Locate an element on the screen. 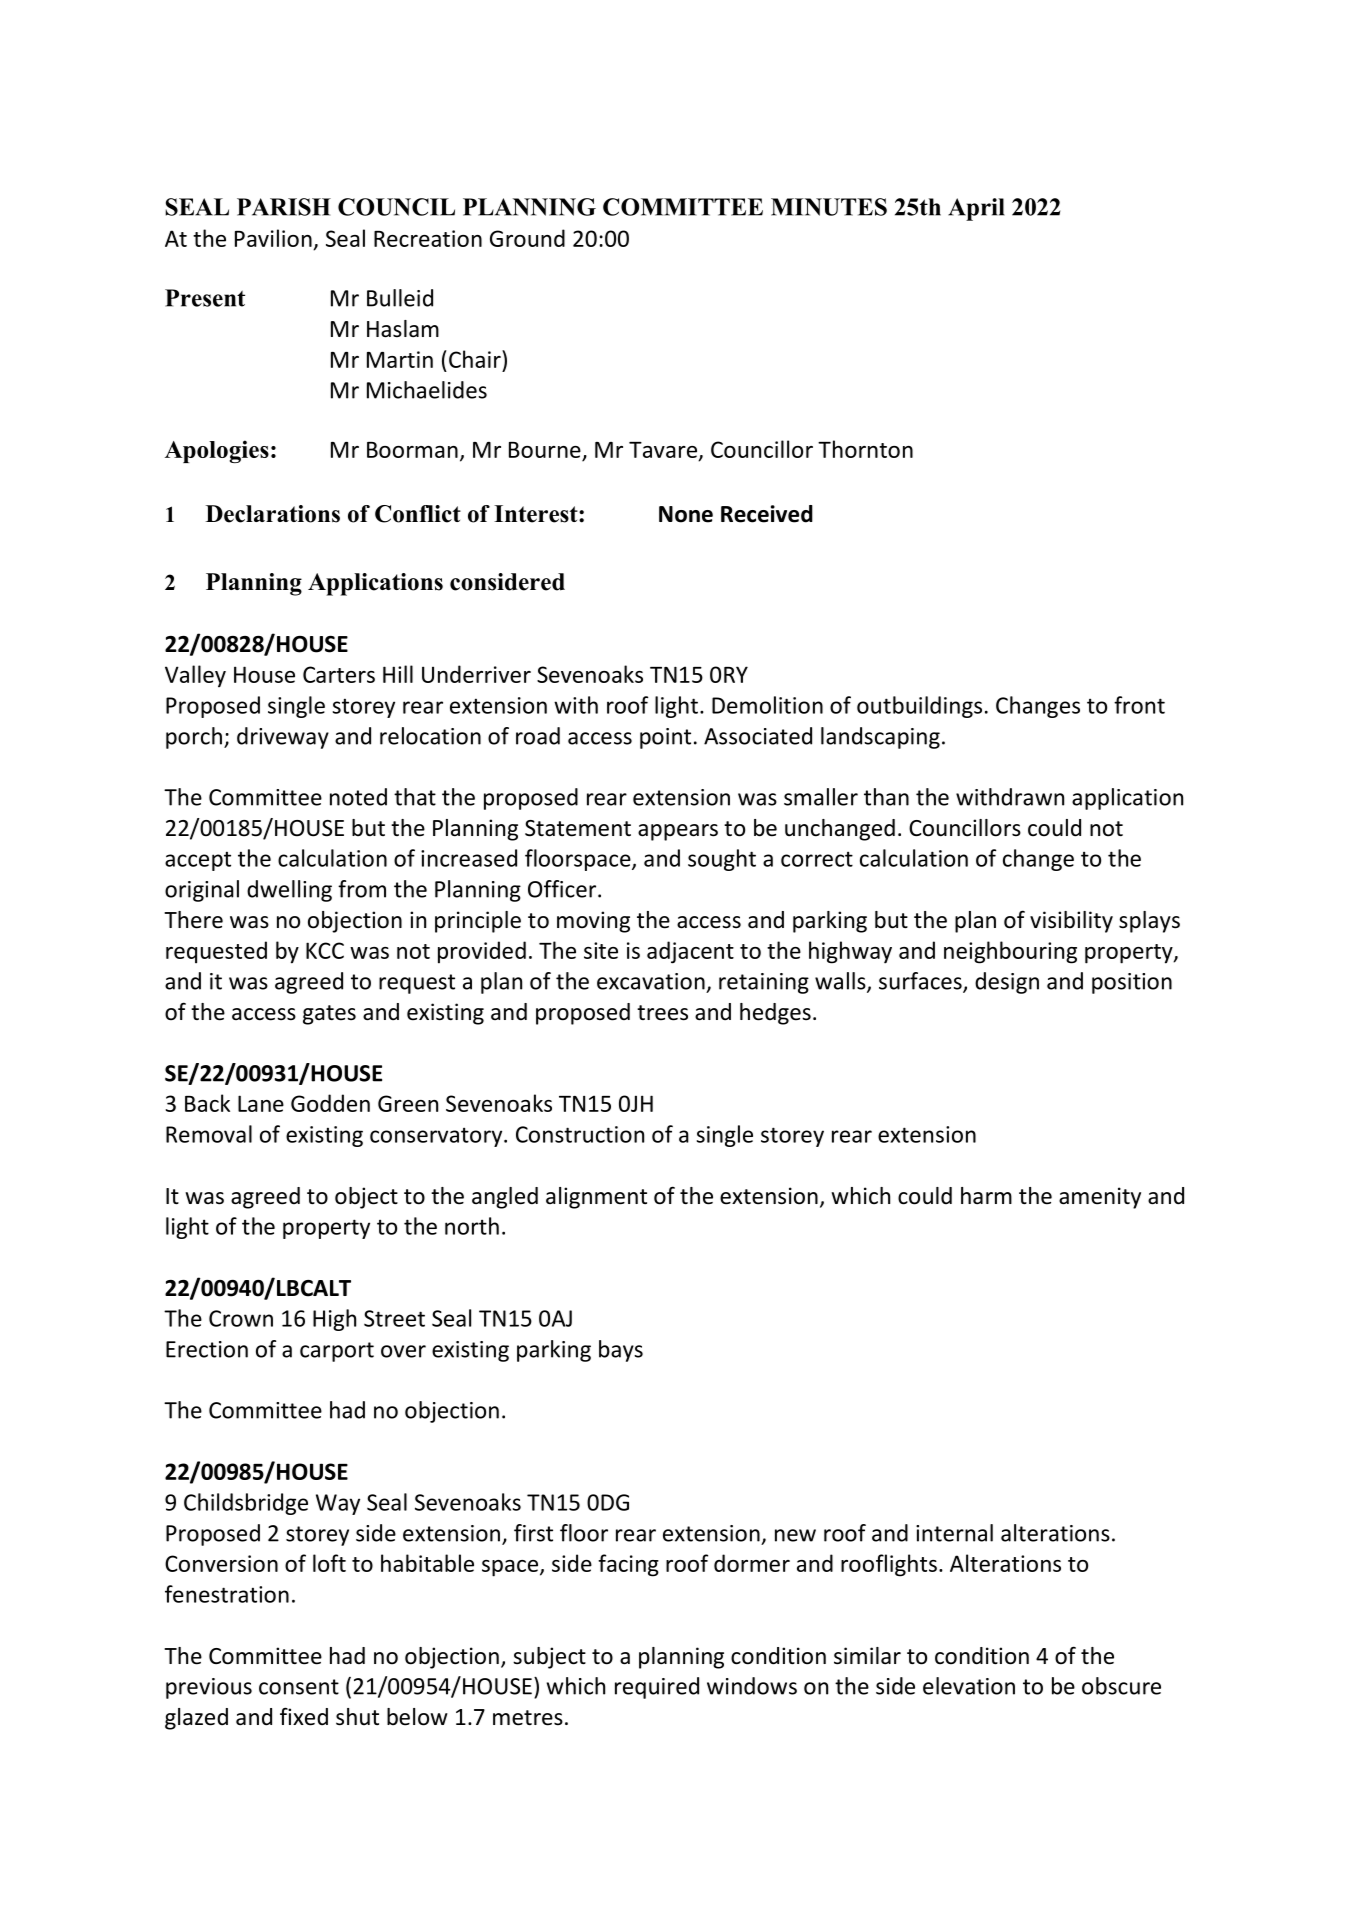 The height and width of the screenshot is (1922, 1359). appears is located at coordinates (678, 832).
